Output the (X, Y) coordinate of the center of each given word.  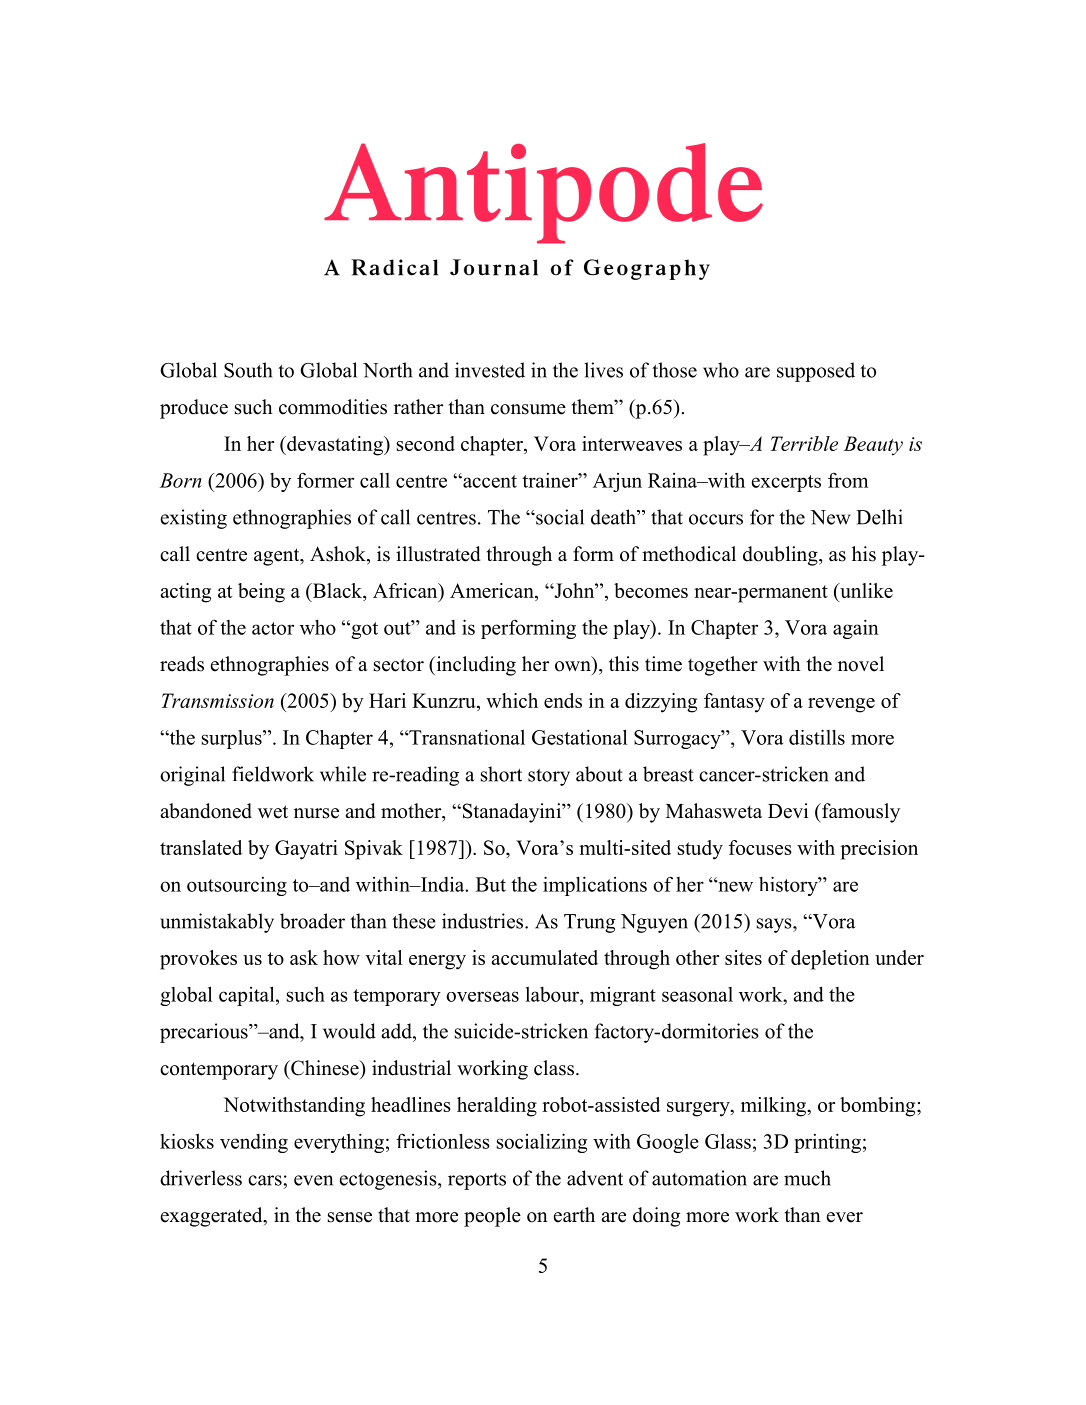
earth (574, 1215)
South (248, 370)
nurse (316, 813)
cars (266, 1180)
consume (528, 409)
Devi (788, 811)
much (807, 1178)
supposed (816, 372)
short (501, 774)
